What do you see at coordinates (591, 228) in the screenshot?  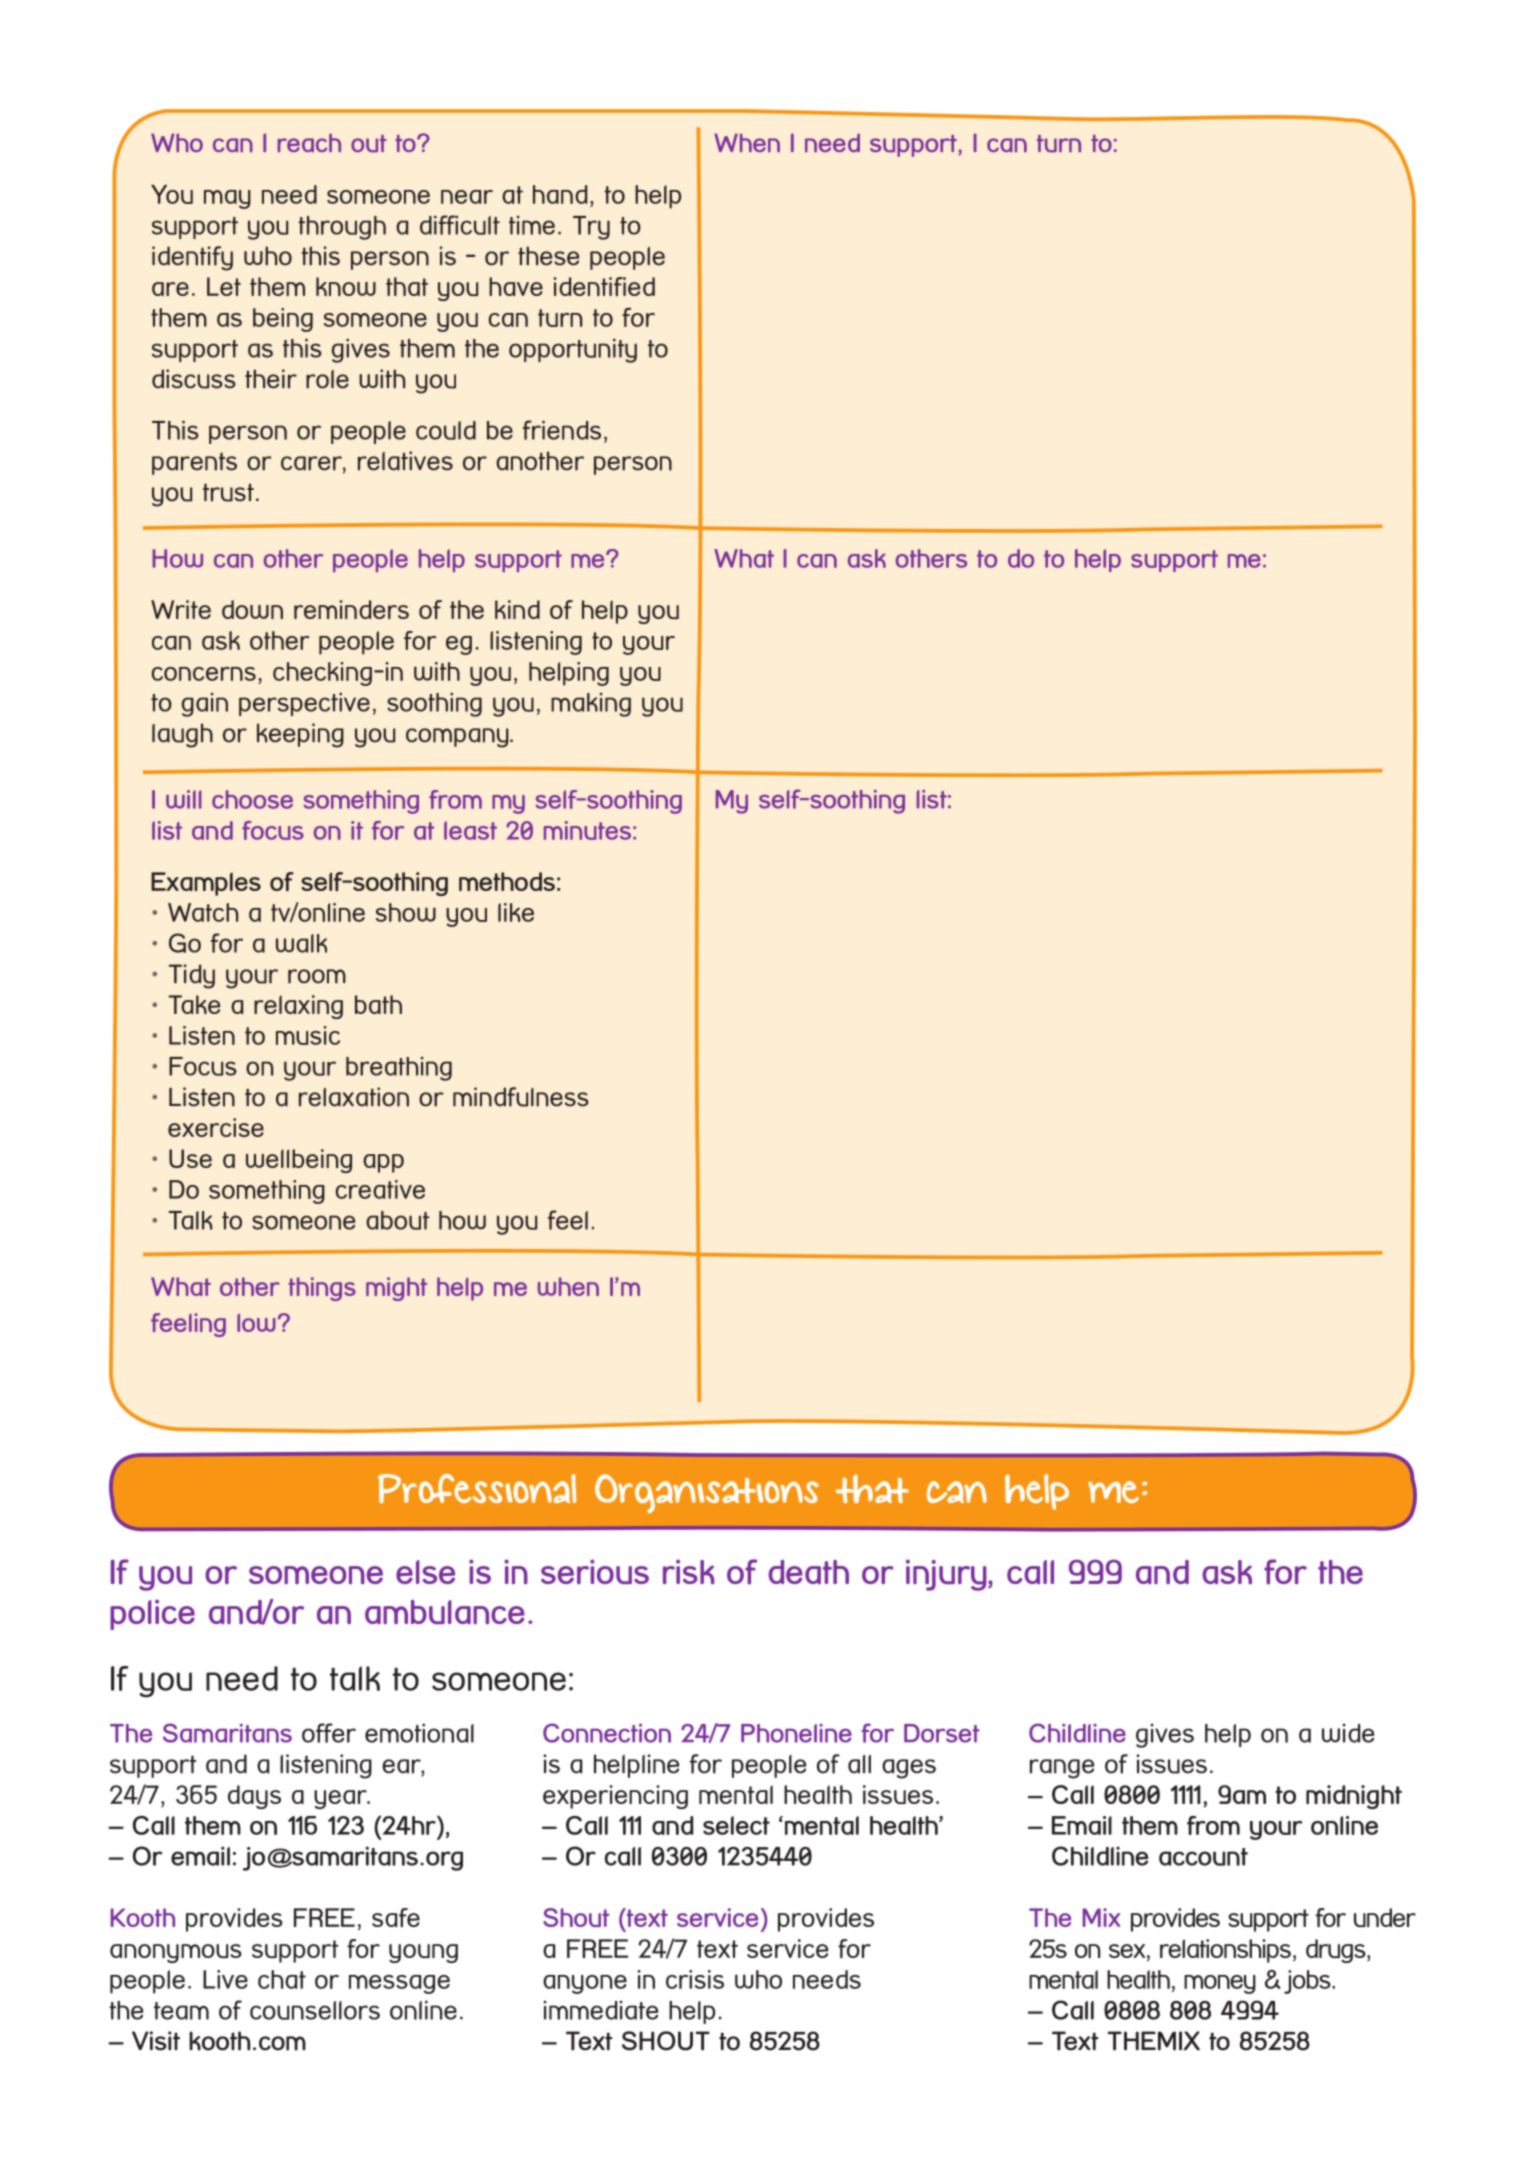 I see `Try` at bounding box center [591, 228].
